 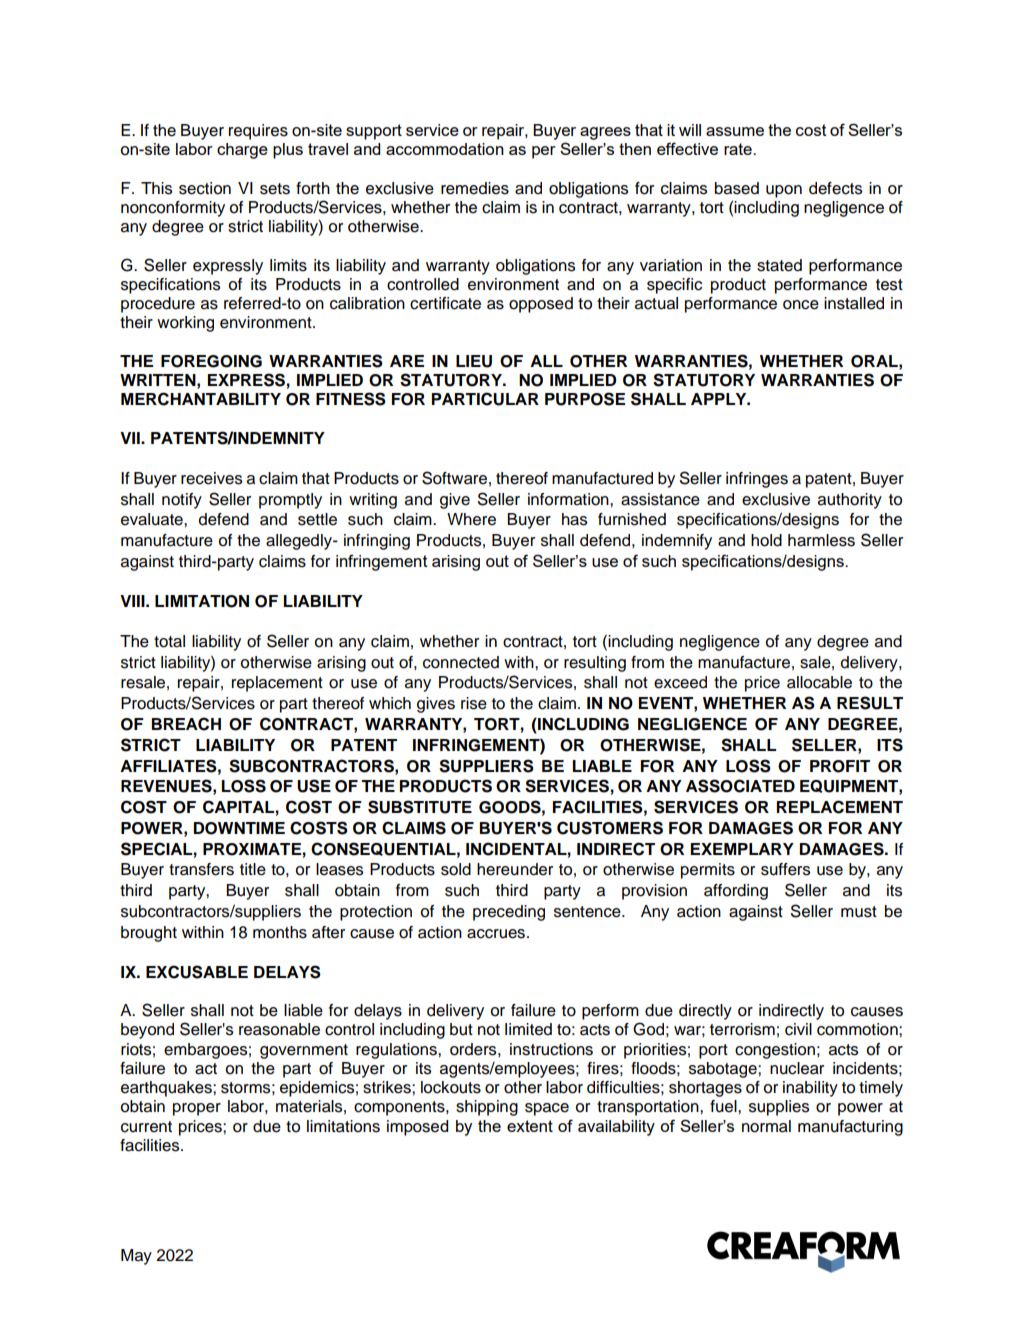 What do you see at coordinates (474, 703) in the screenshot?
I see `rise` at bounding box center [474, 703].
